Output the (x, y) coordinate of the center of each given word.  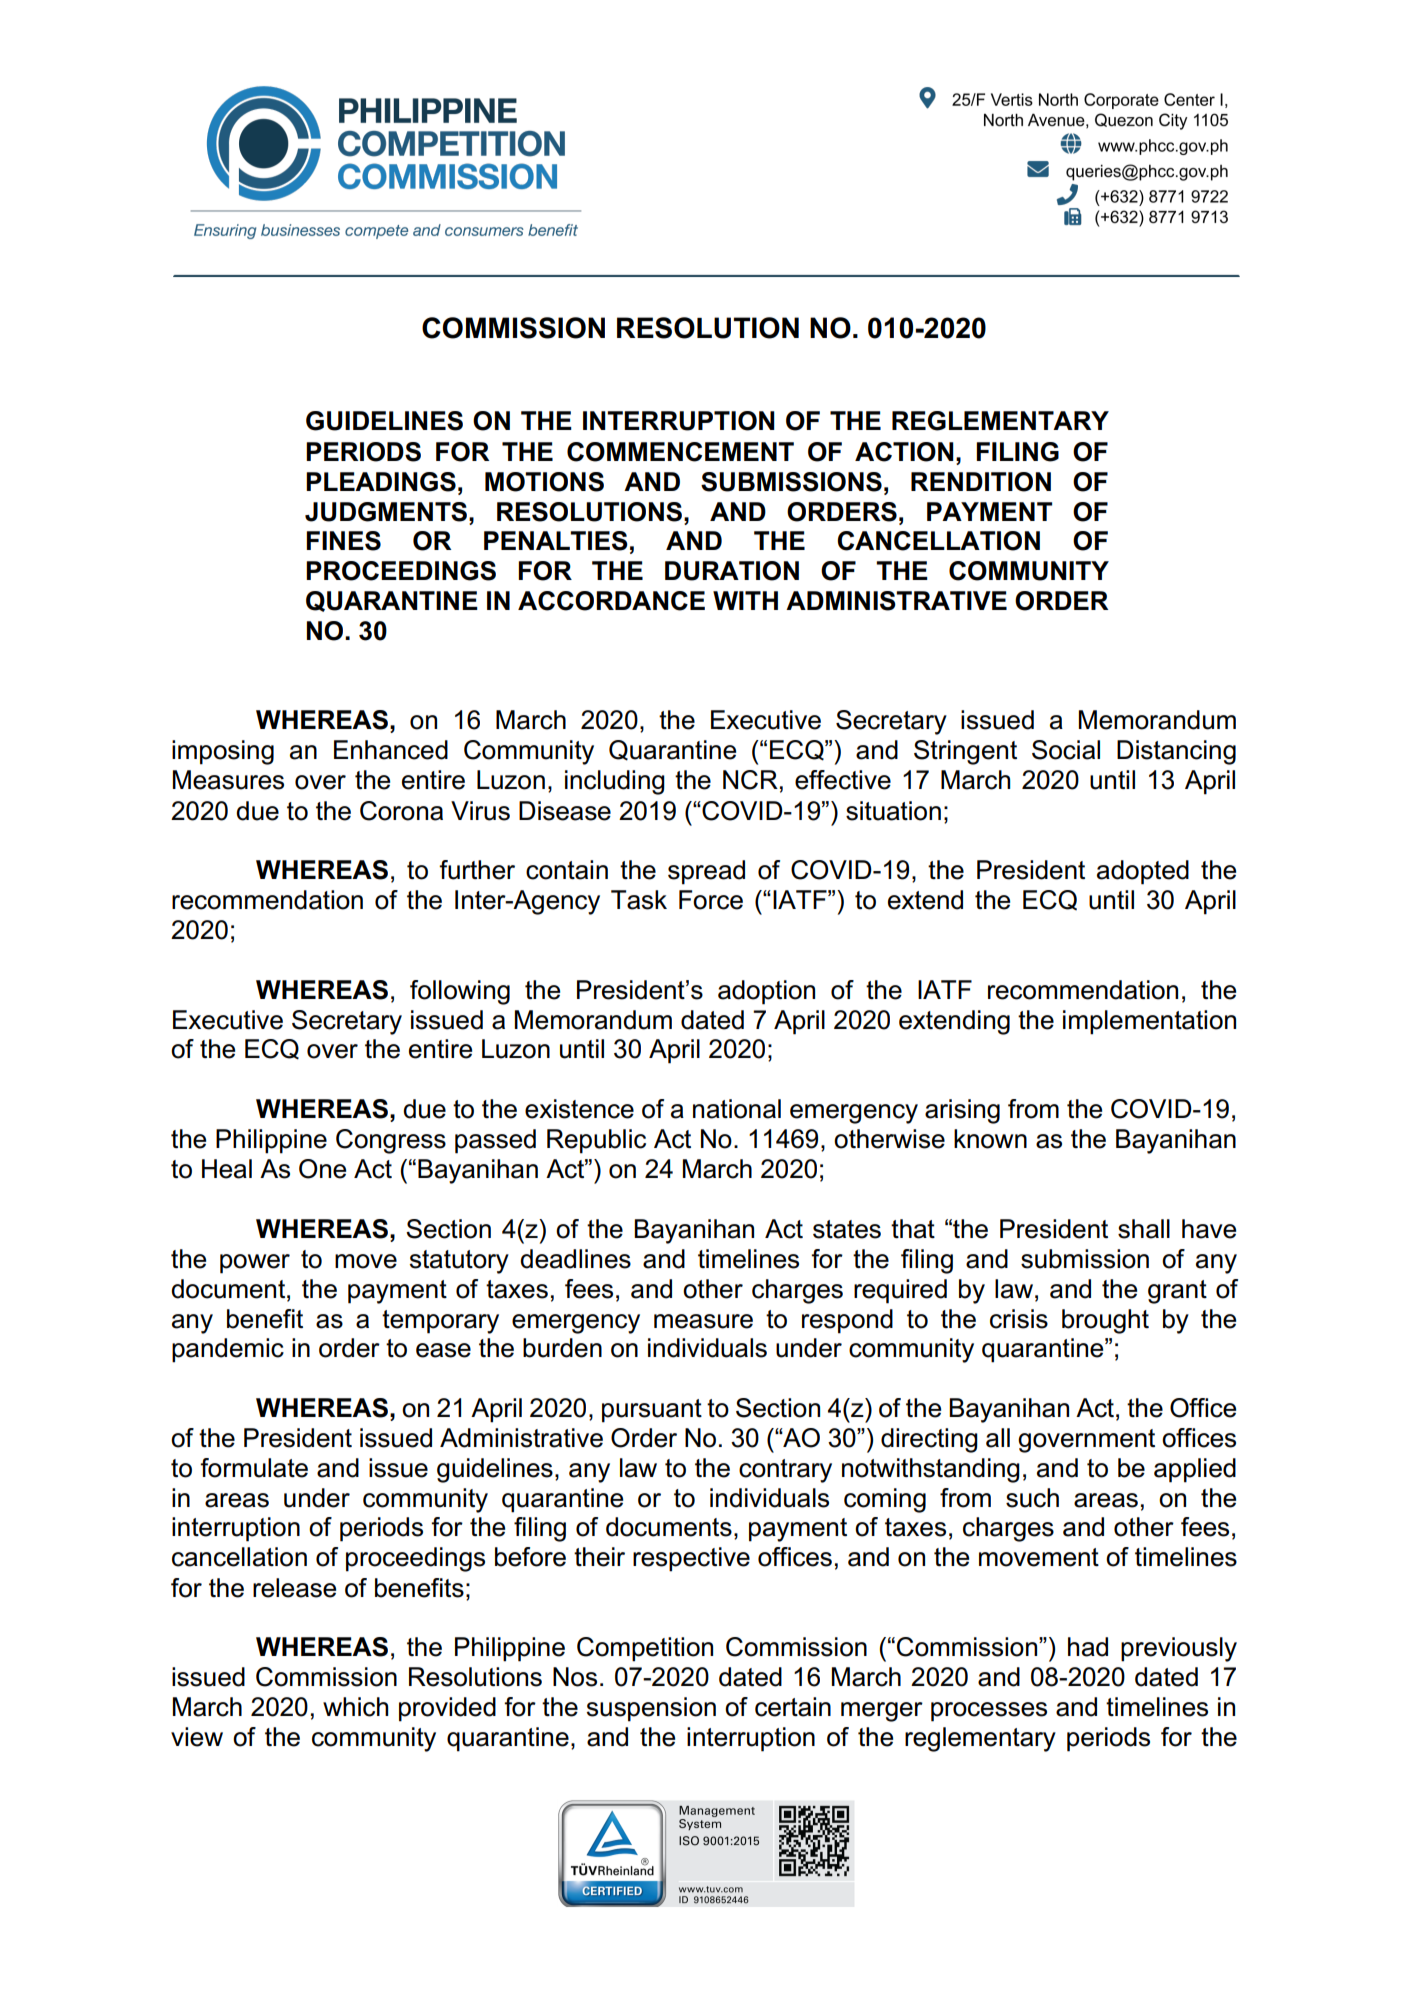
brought (1105, 1321)
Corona (401, 811)
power (255, 1264)
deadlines (575, 1259)
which (355, 1707)
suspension (651, 1709)
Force (711, 900)
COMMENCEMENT (680, 452)
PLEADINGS (381, 482)
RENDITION (981, 482)
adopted (1143, 872)
